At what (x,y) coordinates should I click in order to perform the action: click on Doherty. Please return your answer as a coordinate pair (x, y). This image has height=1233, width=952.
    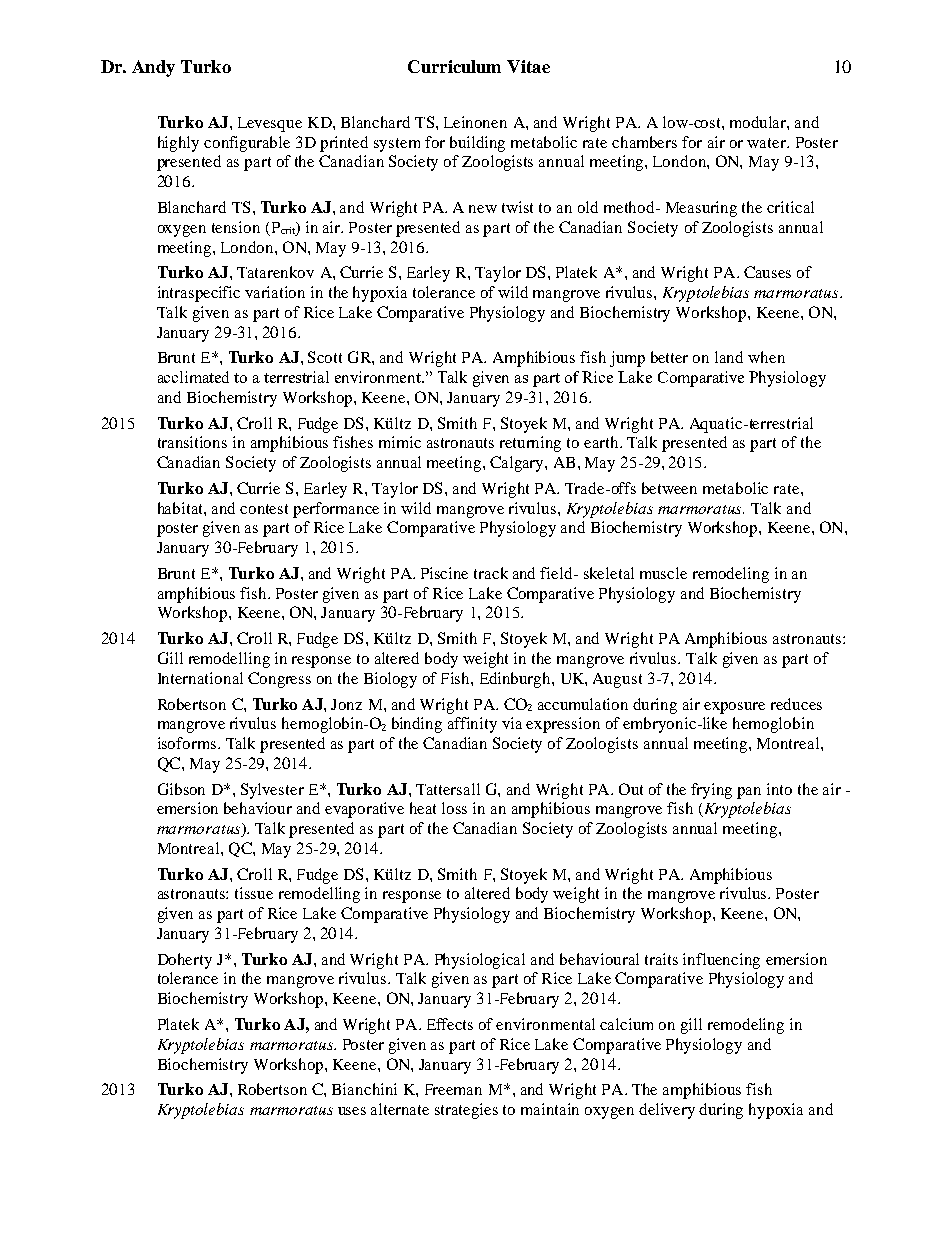
    Looking at the image, I should click on (185, 961).
